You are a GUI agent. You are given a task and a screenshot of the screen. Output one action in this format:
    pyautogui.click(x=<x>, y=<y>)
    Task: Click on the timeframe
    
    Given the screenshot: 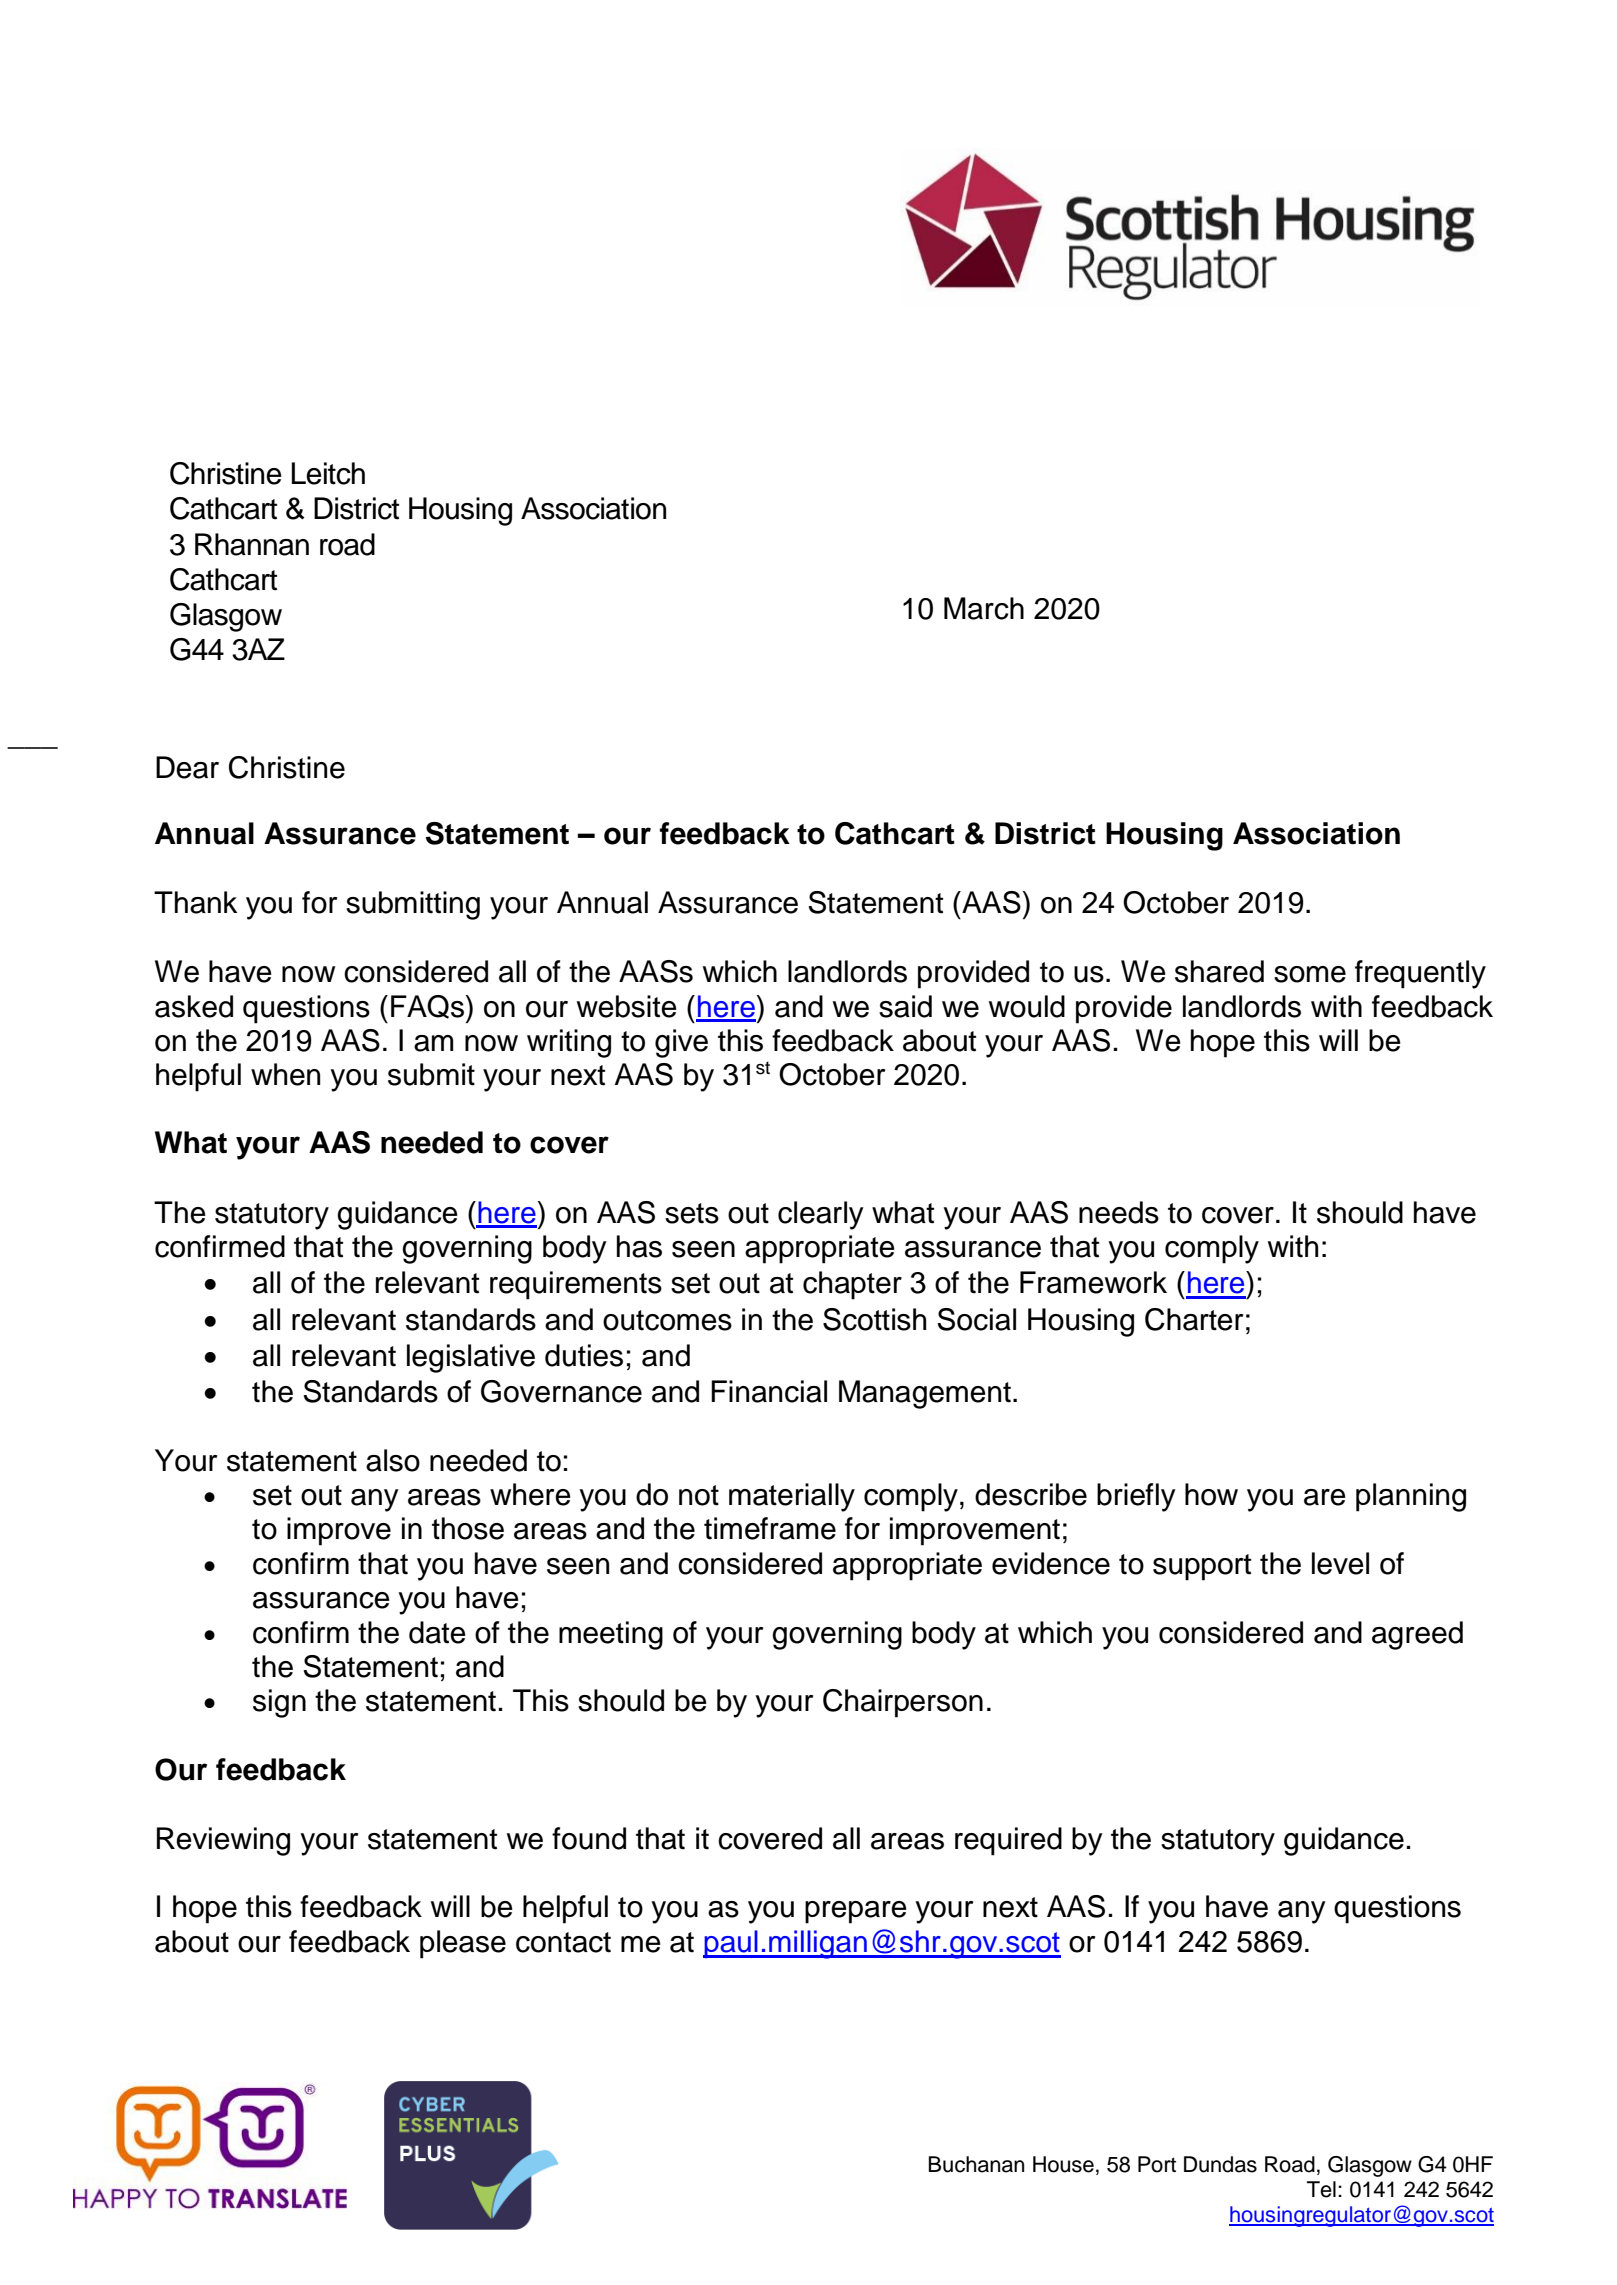 What is the action you would take?
    pyautogui.click(x=770, y=1528)
